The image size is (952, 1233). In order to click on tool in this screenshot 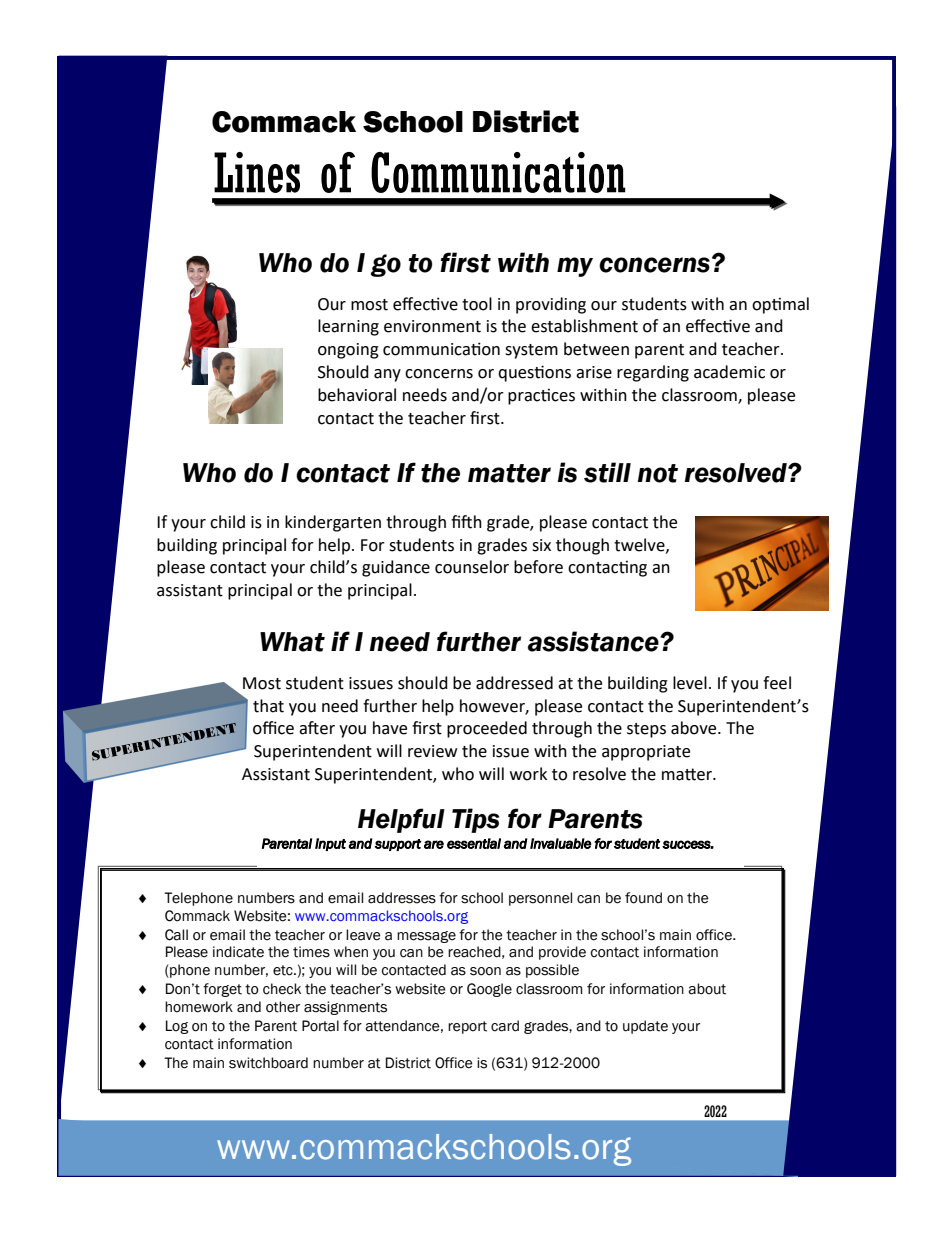, I will do `click(477, 304)`.
